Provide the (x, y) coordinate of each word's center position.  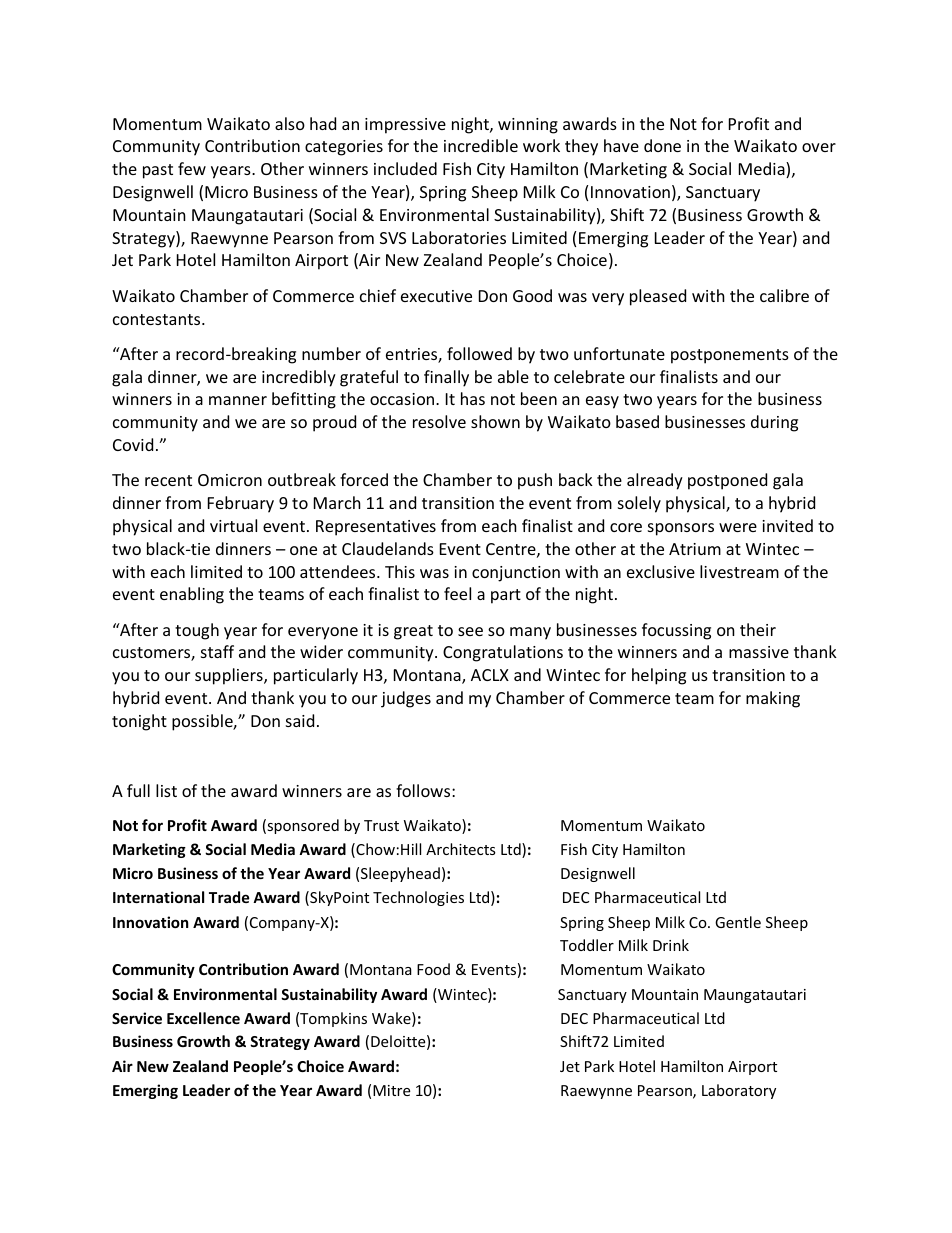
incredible (481, 145)
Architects (461, 849)
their (758, 629)
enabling (192, 595)
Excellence (203, 1018)
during (774, 423)
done (662, 145)
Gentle (738, 922)
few (192, 168)
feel (457, 593)
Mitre (391, 1090)
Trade (229, 897)
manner (238, 400)
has (473, 398)
